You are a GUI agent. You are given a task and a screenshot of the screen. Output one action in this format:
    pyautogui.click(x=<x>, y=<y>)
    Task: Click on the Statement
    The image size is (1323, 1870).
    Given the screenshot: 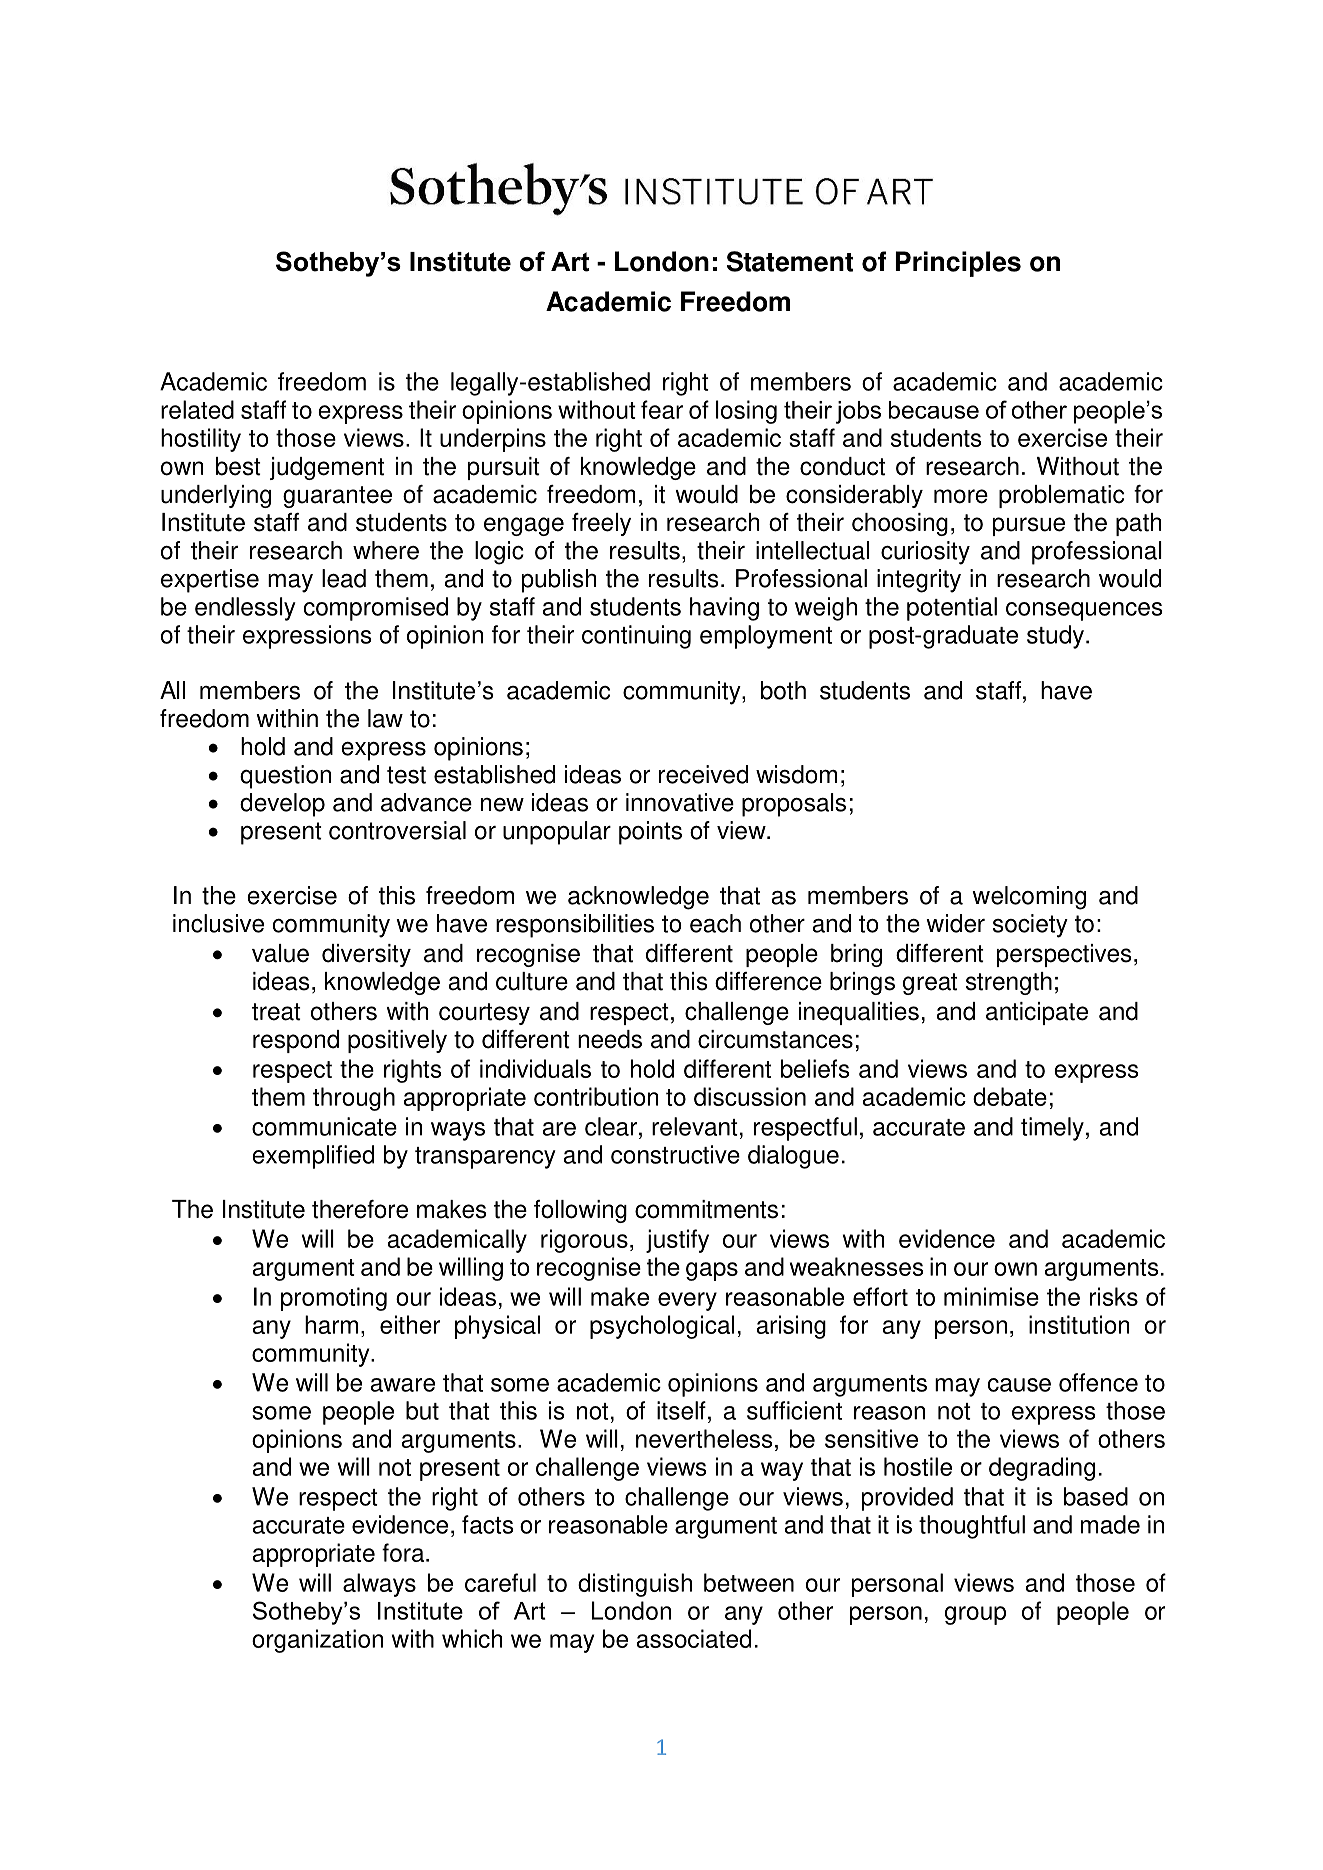 What is the action you would take?
    pyautogui.click(x=790, y=261)
